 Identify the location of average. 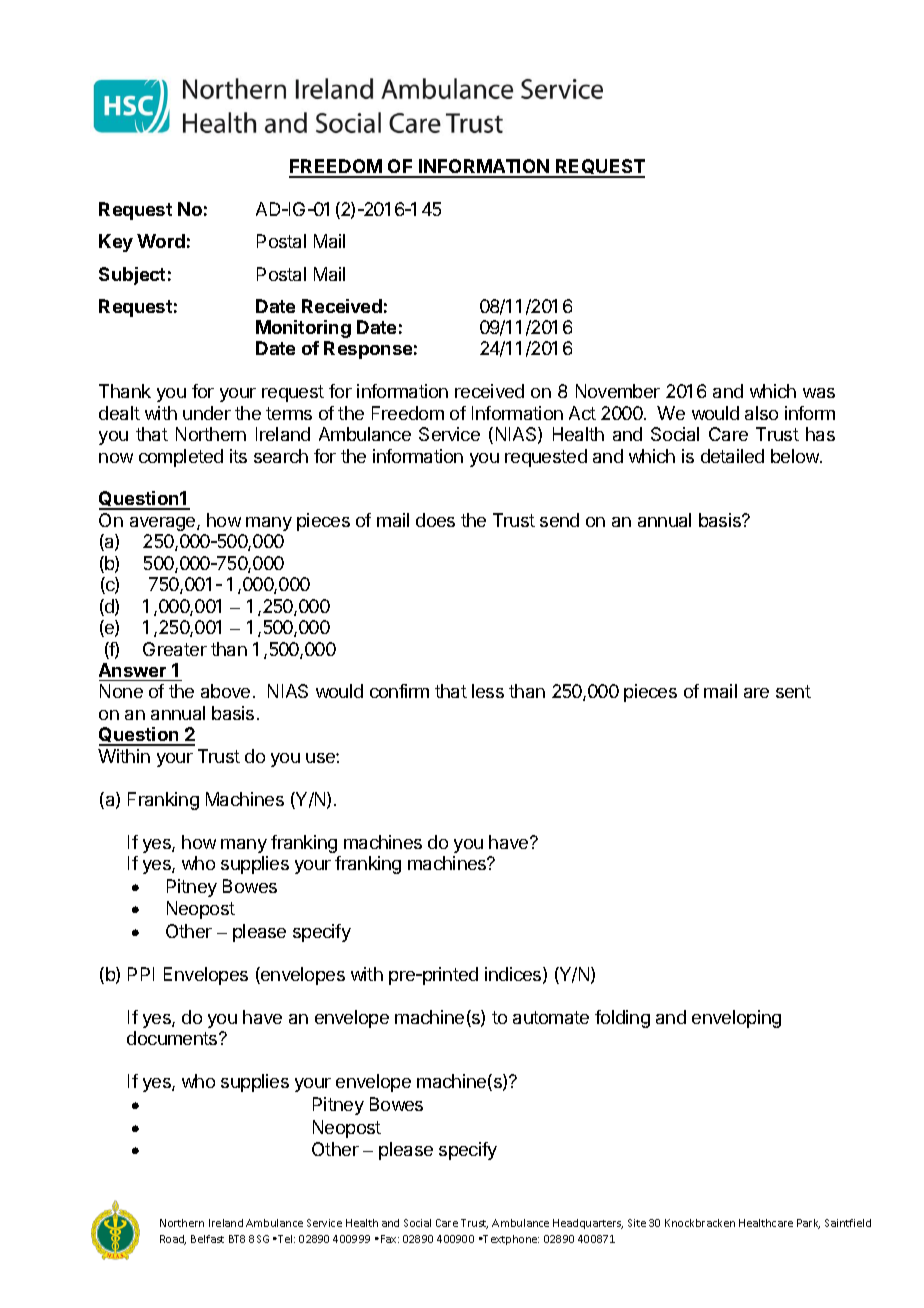
(164, 524).
